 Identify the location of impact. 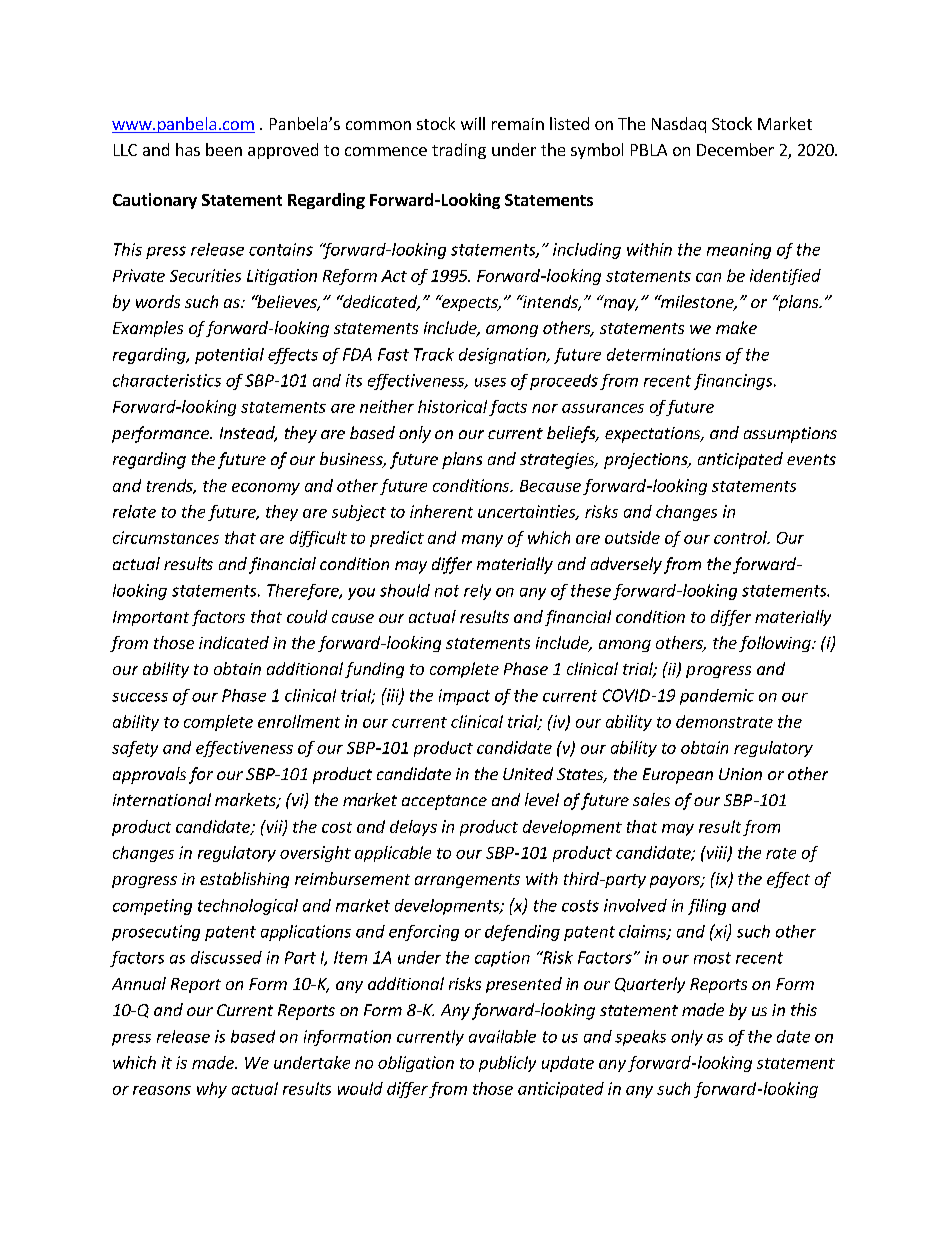
(464, 697).
